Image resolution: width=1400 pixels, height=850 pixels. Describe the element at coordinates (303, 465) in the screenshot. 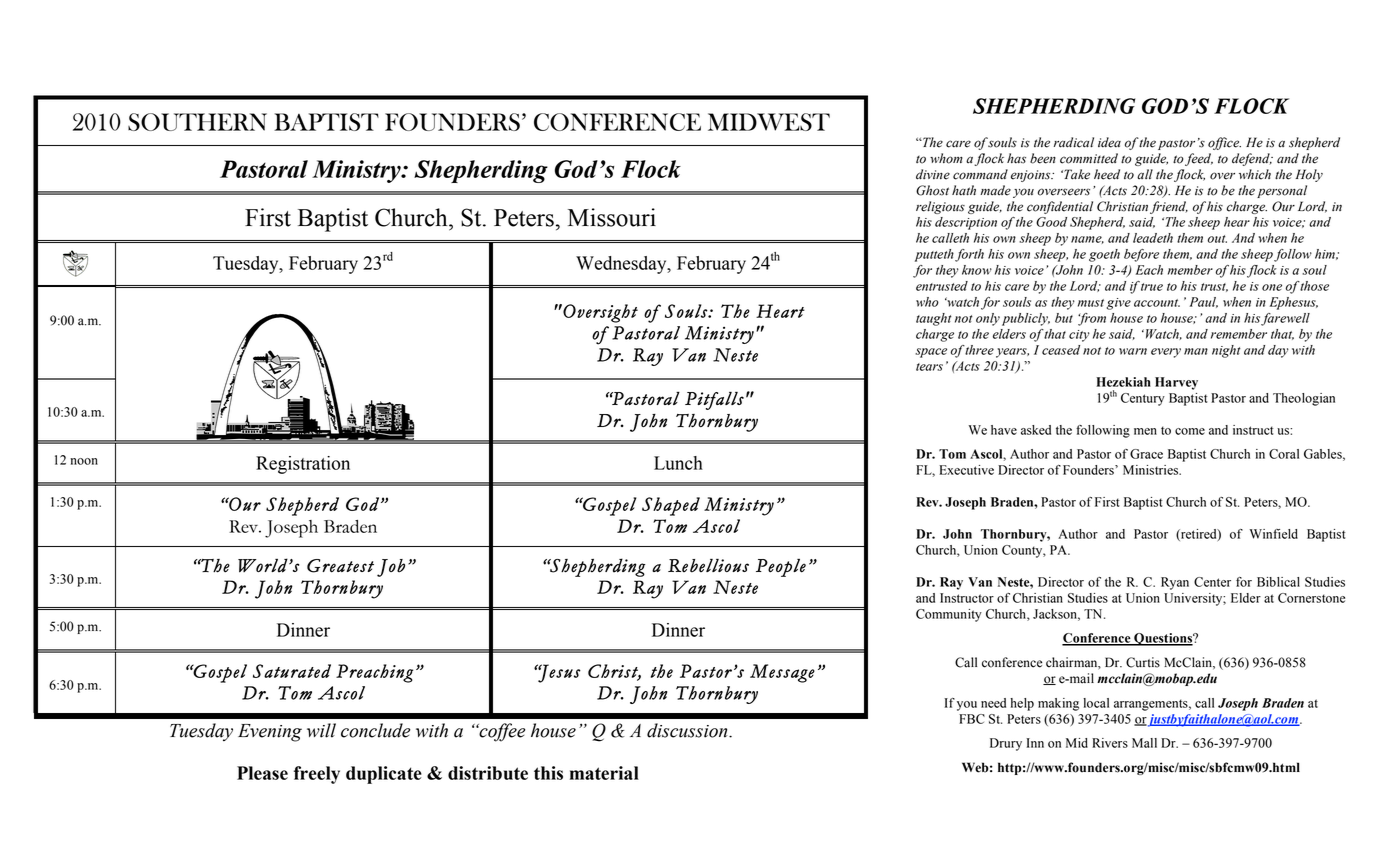

I see `Registration` at that location.
